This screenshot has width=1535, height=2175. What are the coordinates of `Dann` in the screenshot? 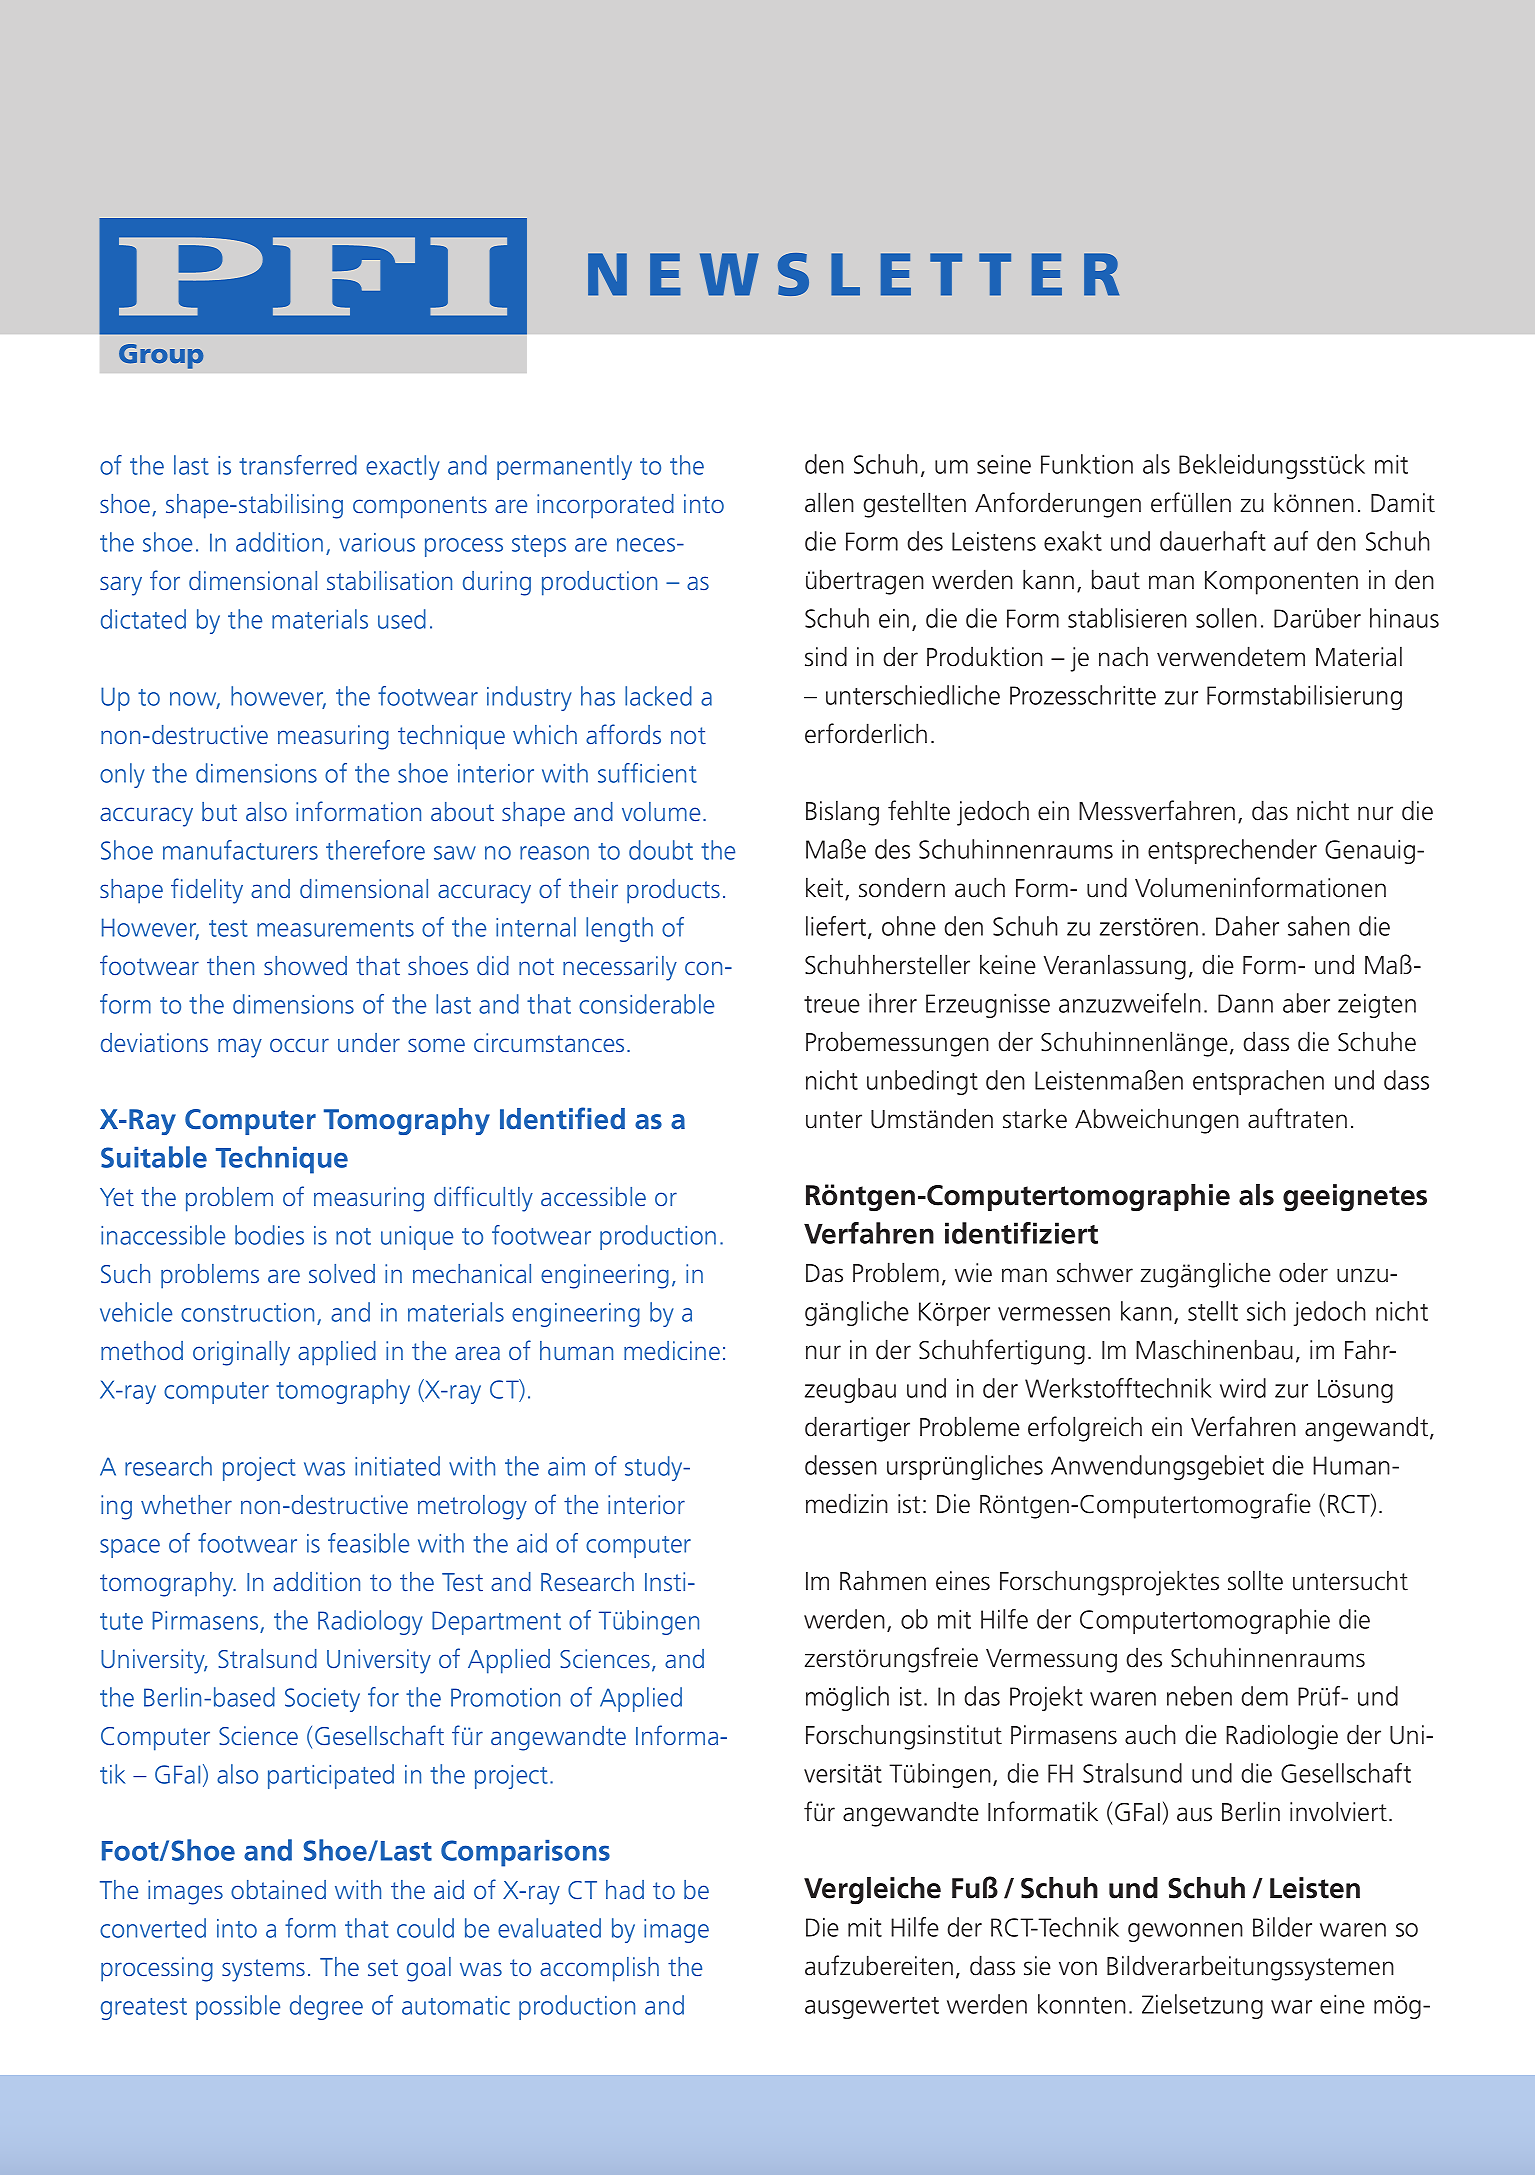 It's located at (1245, 1003).
